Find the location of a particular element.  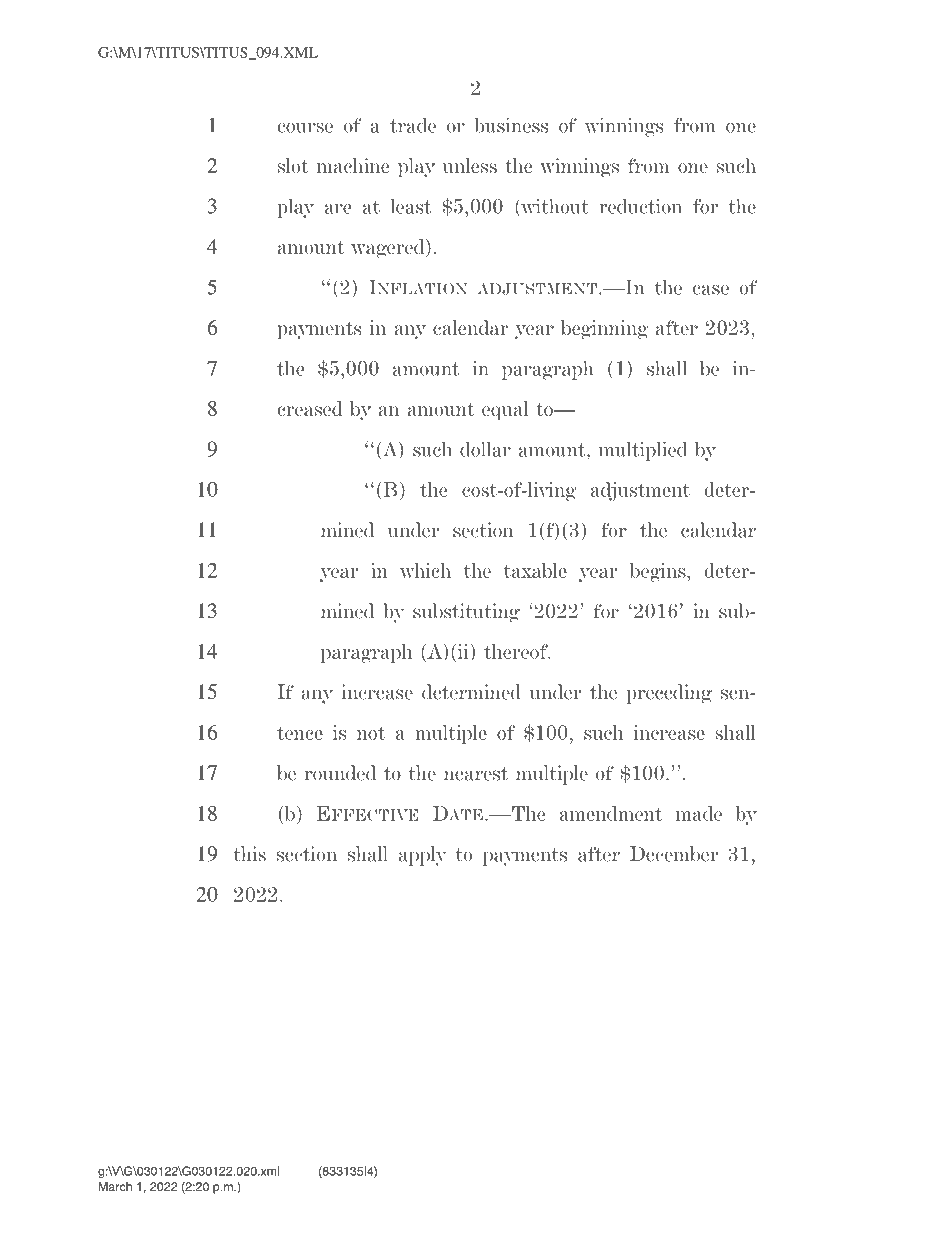

reduction is located at coordinates (640, 206).
